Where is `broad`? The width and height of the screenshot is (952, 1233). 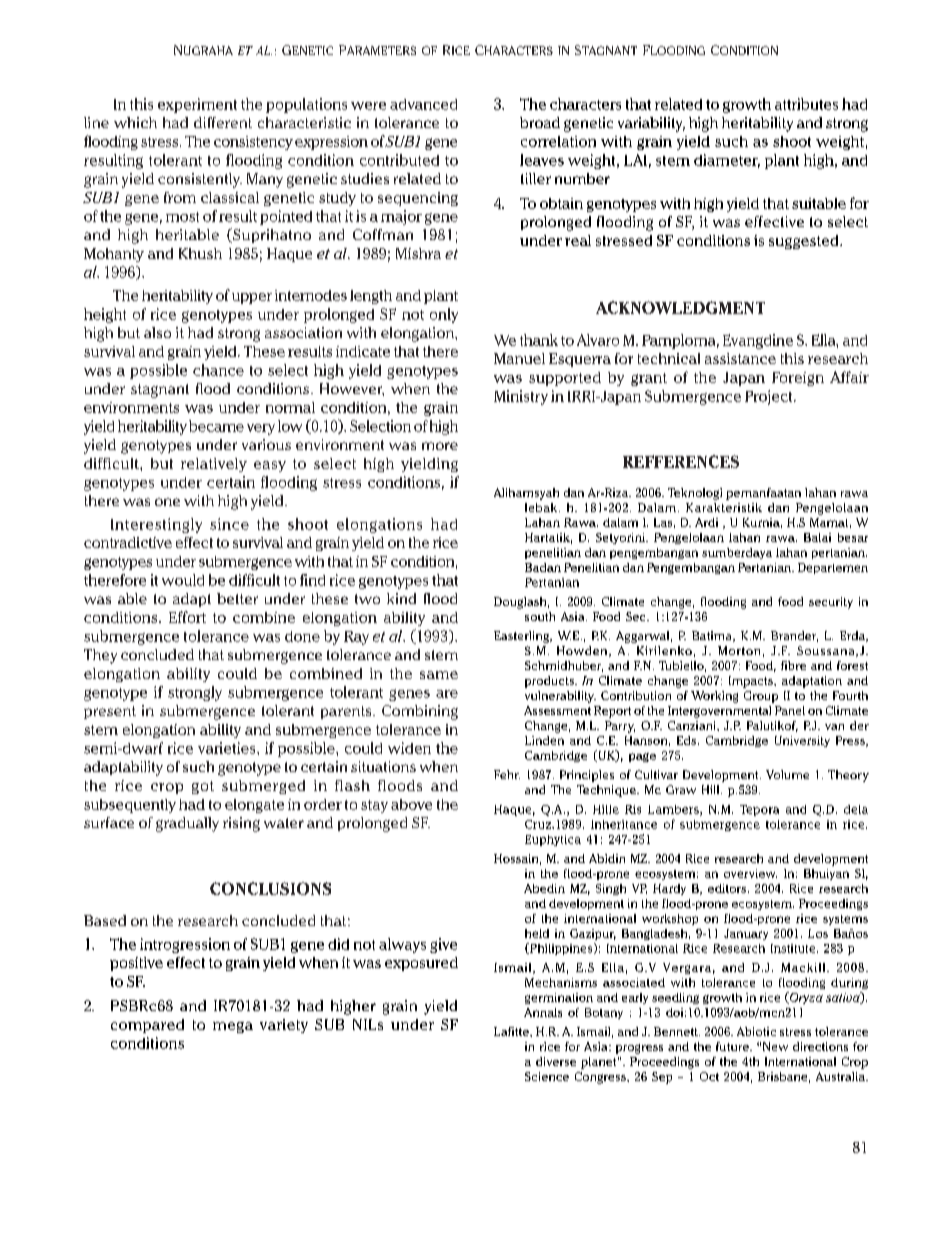
broad is located at coordinates (540, 122).
